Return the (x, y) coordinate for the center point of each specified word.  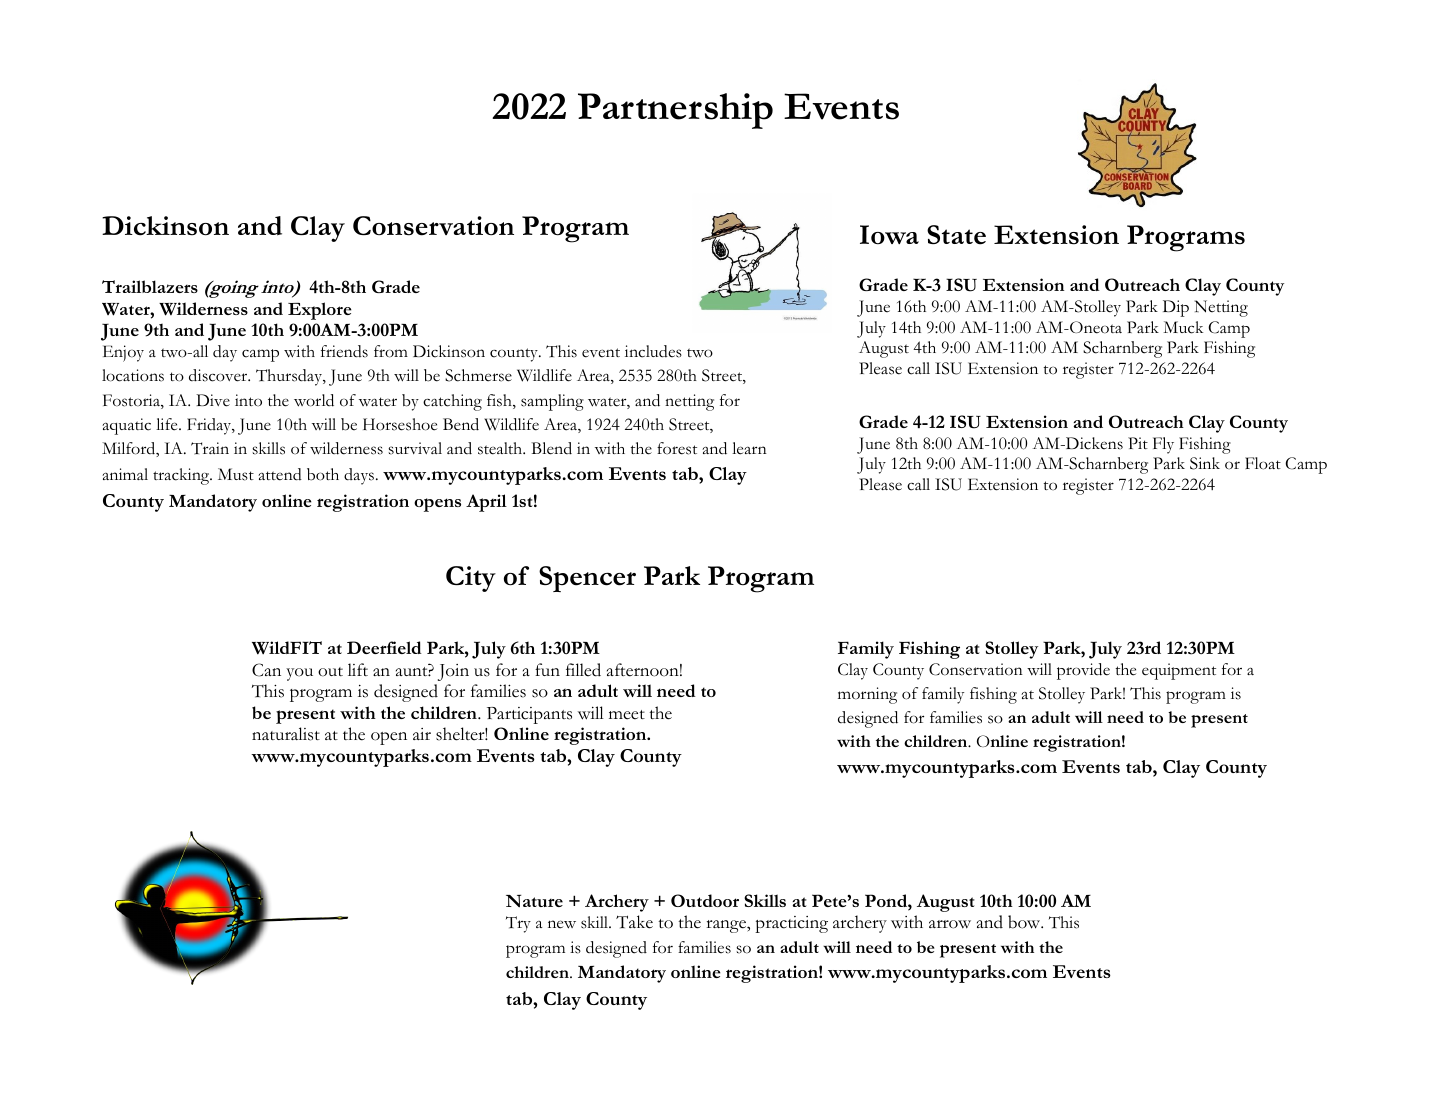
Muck (1183, 327)
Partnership (675, 111)
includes (653, 351)
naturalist (286, 734)
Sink (1205, 463)
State (956, 235)
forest (677, 448)
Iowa (889, 234)
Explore (319, 311)
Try (518, 924)
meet (627, 715)
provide (1083, 671)
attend (280, 474)
